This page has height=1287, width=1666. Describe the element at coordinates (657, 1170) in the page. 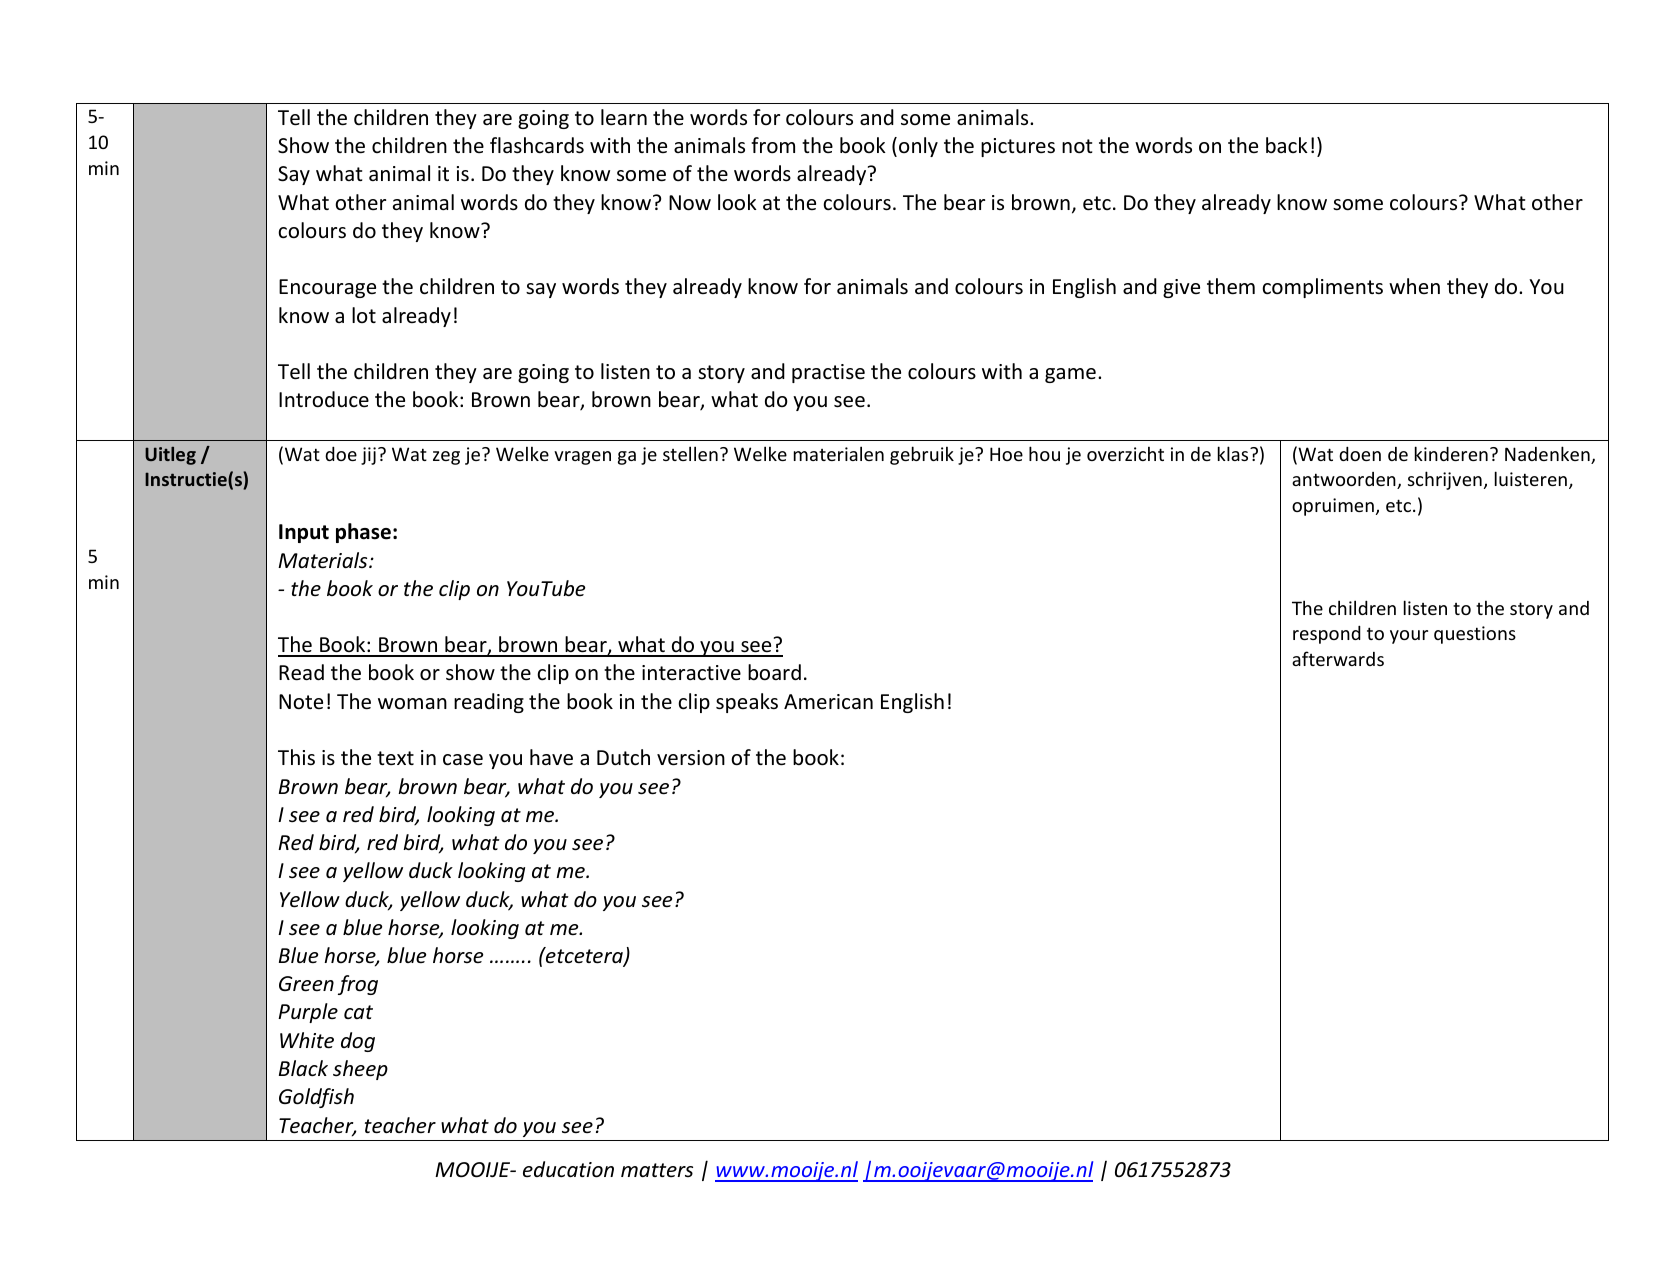

I see `matters` at that location.
